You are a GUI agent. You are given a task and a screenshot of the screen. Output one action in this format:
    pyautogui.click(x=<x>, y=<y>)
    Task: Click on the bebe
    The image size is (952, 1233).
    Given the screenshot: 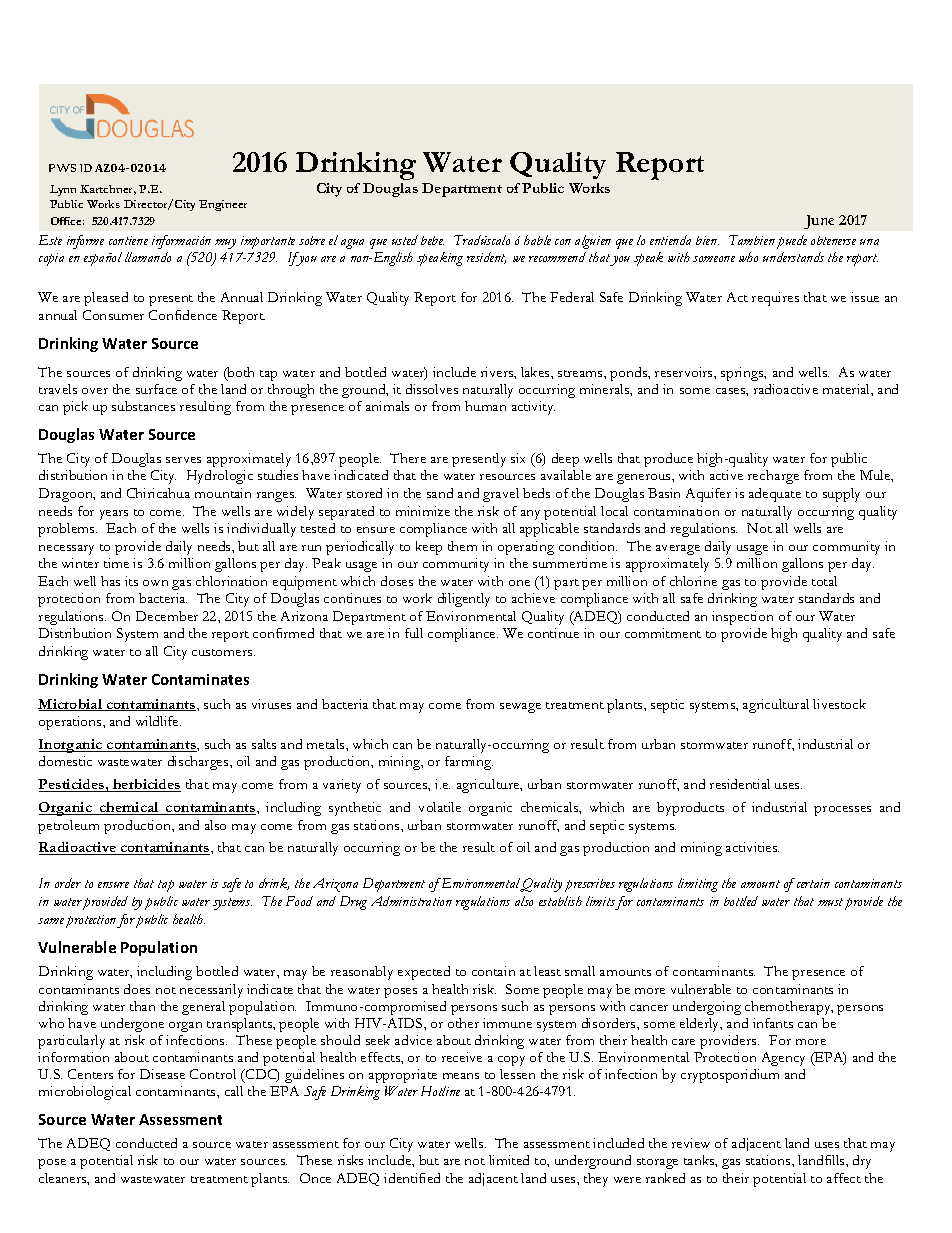 What is the action you would take?
    pyautogui.click(x=432, y=240)
